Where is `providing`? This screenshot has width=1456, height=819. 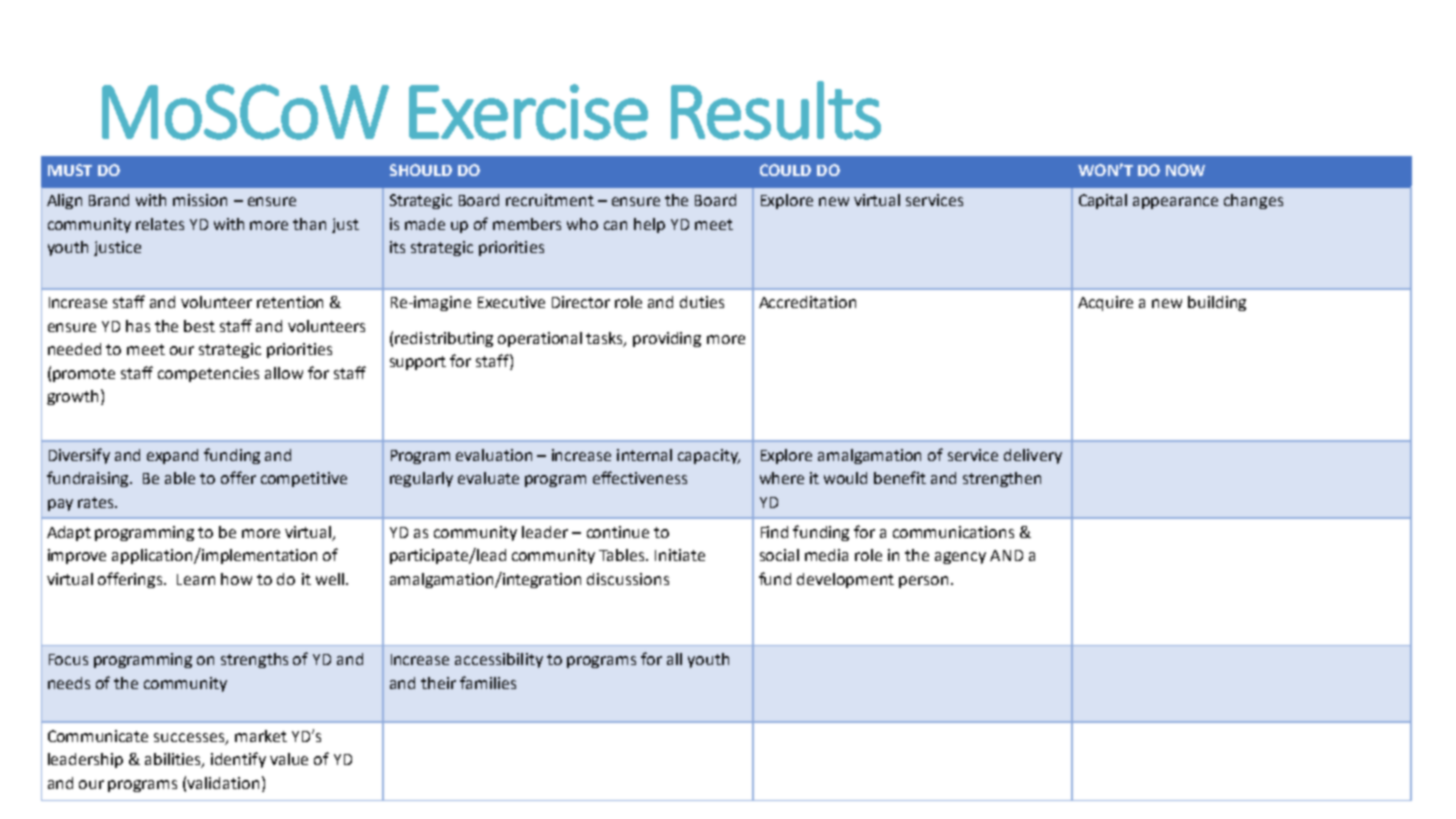
providing is located at coordinates (667, 339).
